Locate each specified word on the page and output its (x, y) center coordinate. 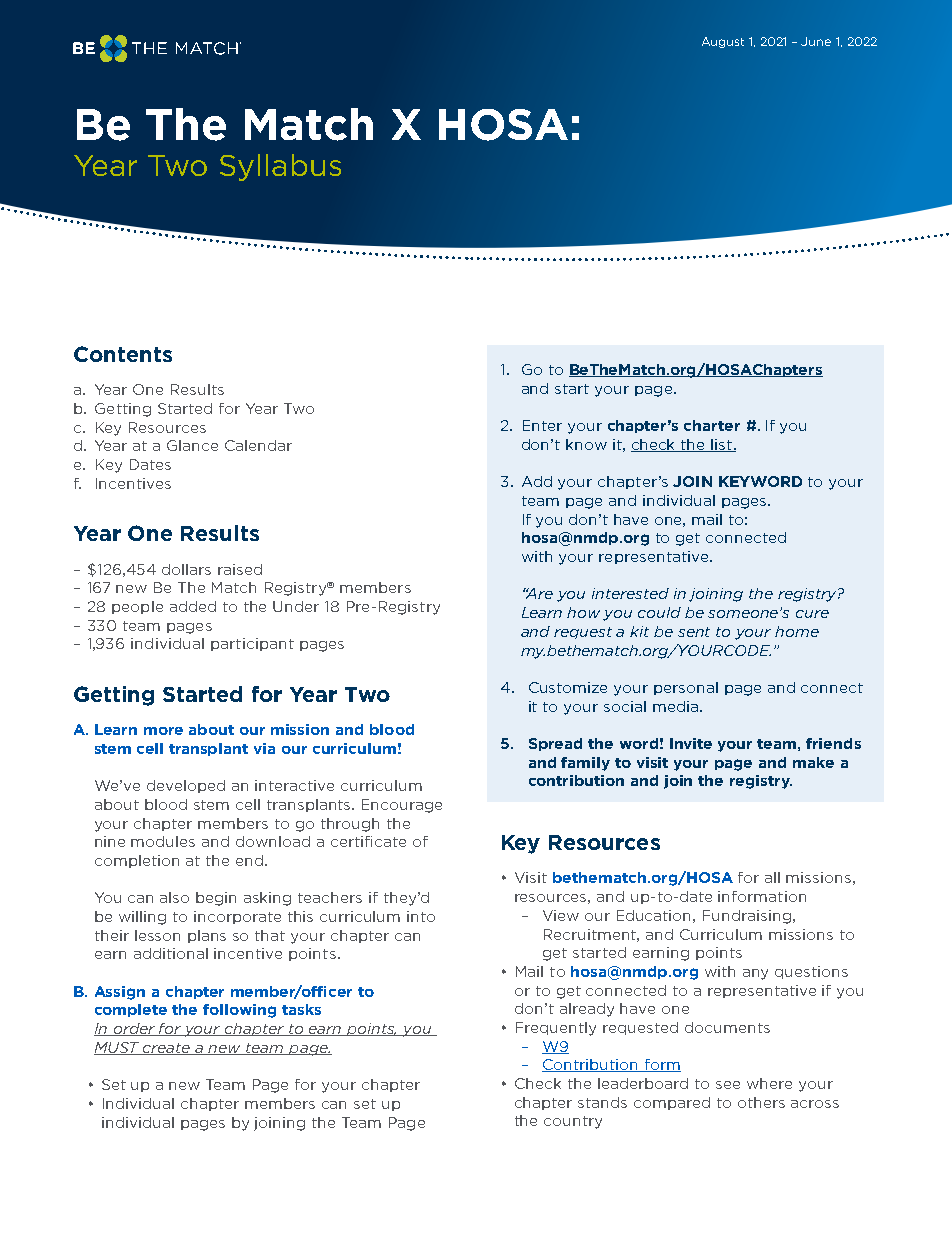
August (723, 42)
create (167, 1049)
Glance (192, 445)
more (163, 731)
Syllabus (280, 167)
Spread (555, 744)
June (816, 41)
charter (712, 425)
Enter (542, 425)
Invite (691, 743)
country (573, 1122)
